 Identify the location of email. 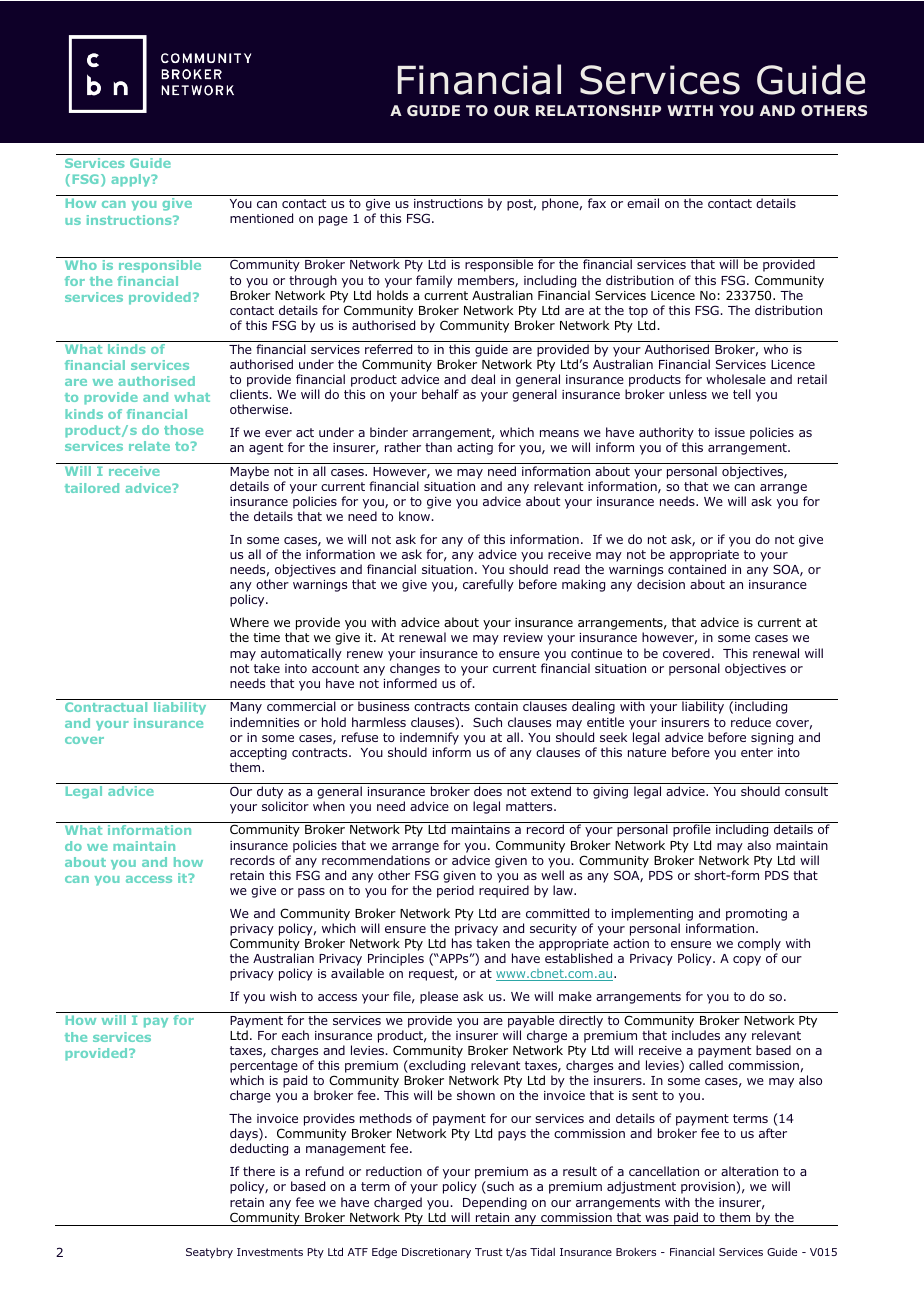
(643, 203).
